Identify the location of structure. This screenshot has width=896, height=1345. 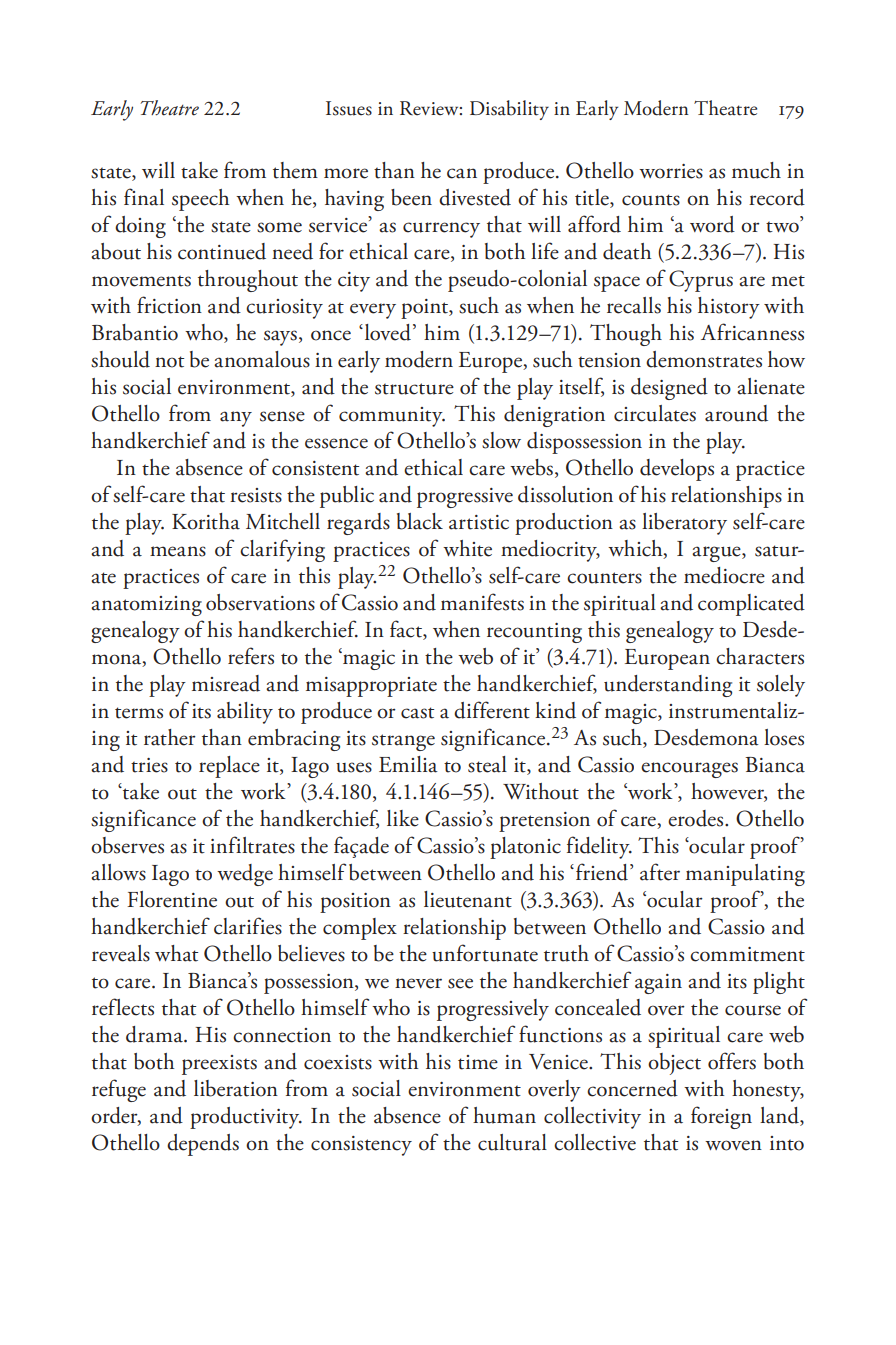
(414, 389).
